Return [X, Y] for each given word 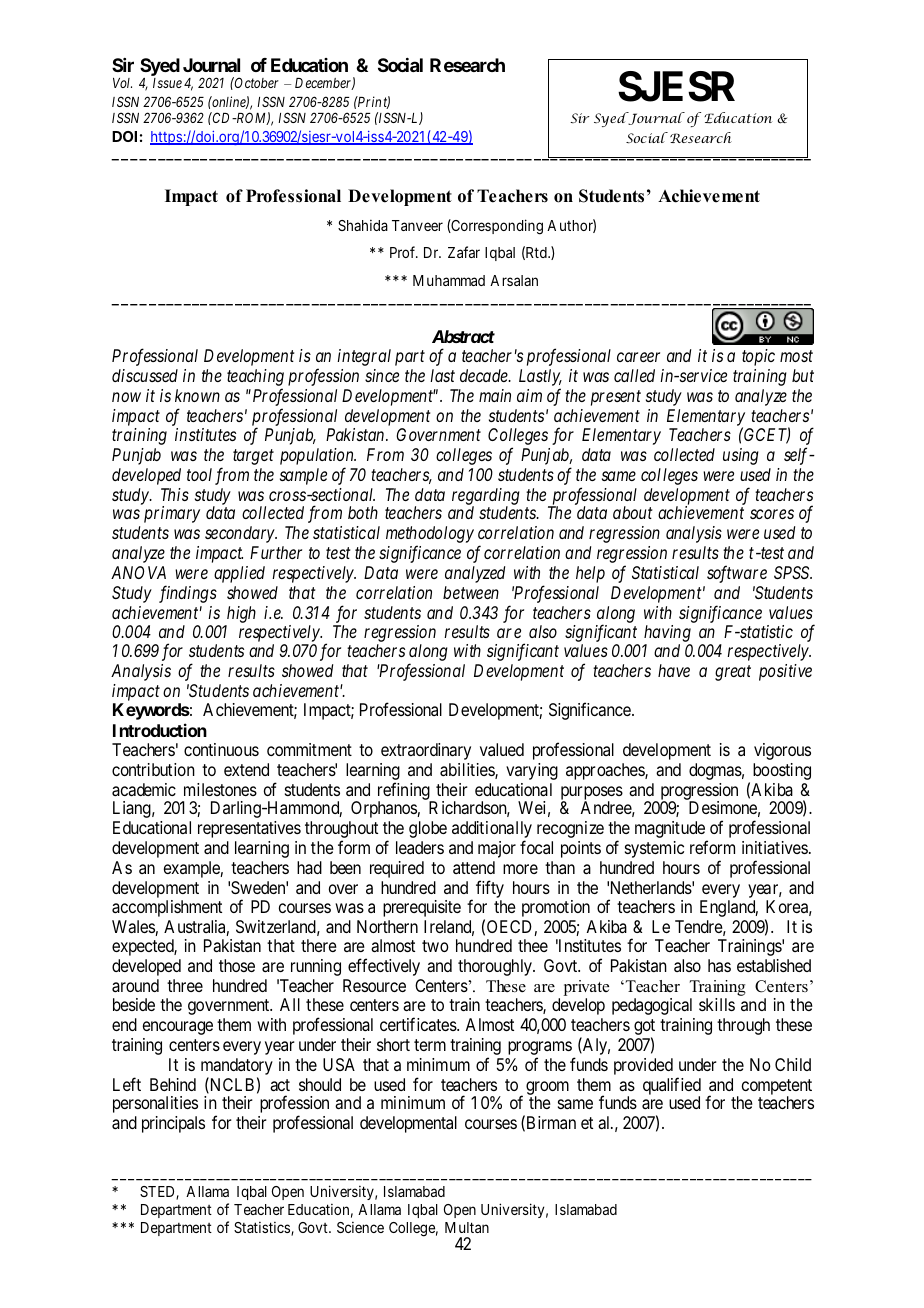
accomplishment [167, 908]
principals [173, 1124]
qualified [672, 1087]
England [729, 908]
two [435, 946]
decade [485, 375]
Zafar [464, 252]
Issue [167, 83]
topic [758, 357]
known [197, 395]
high [241, 614]
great [733, 673]
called [634, 375]
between [471, 592]
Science [360, 1227]
